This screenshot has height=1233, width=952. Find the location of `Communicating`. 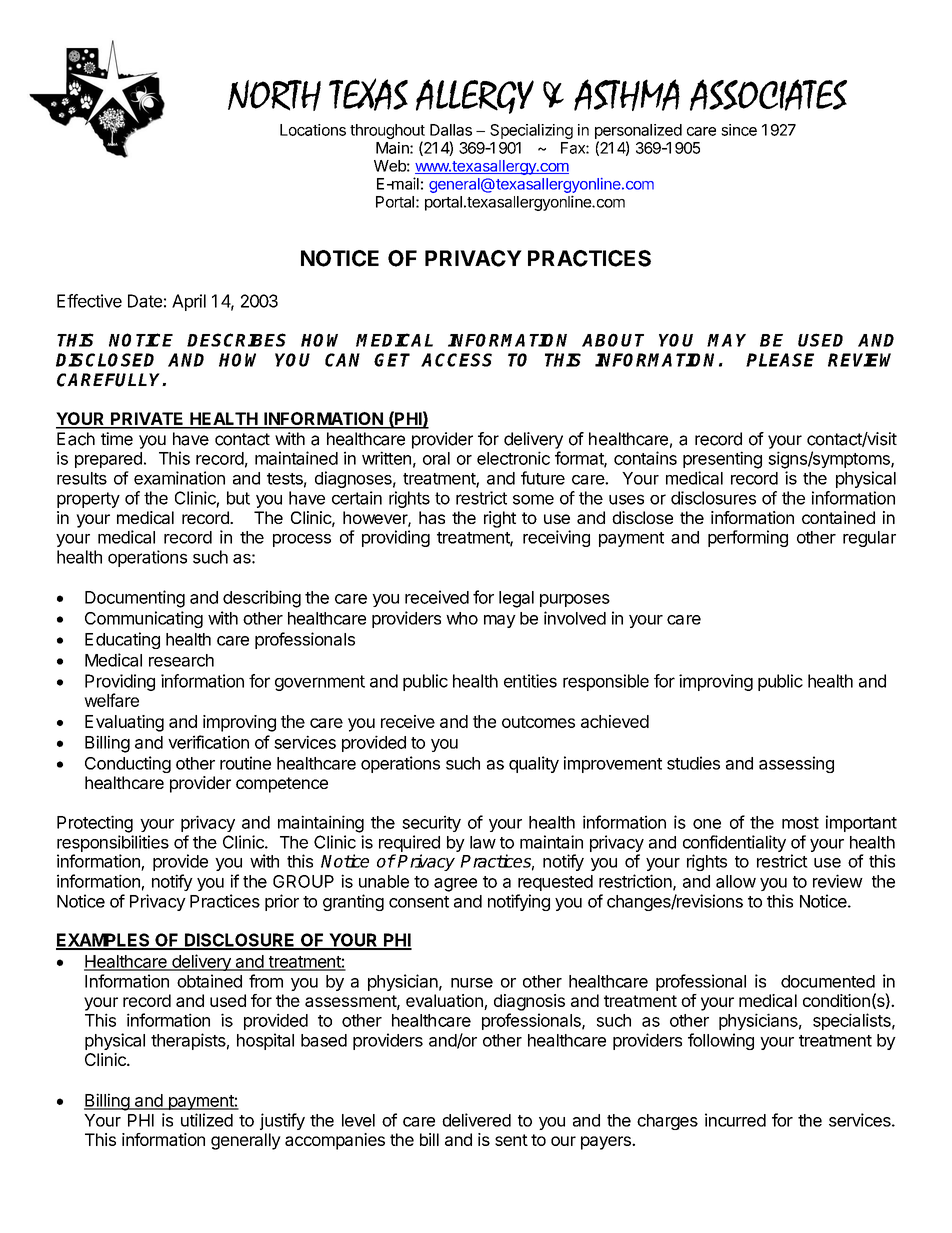

Communicating is located at coordinates (144, 619).
